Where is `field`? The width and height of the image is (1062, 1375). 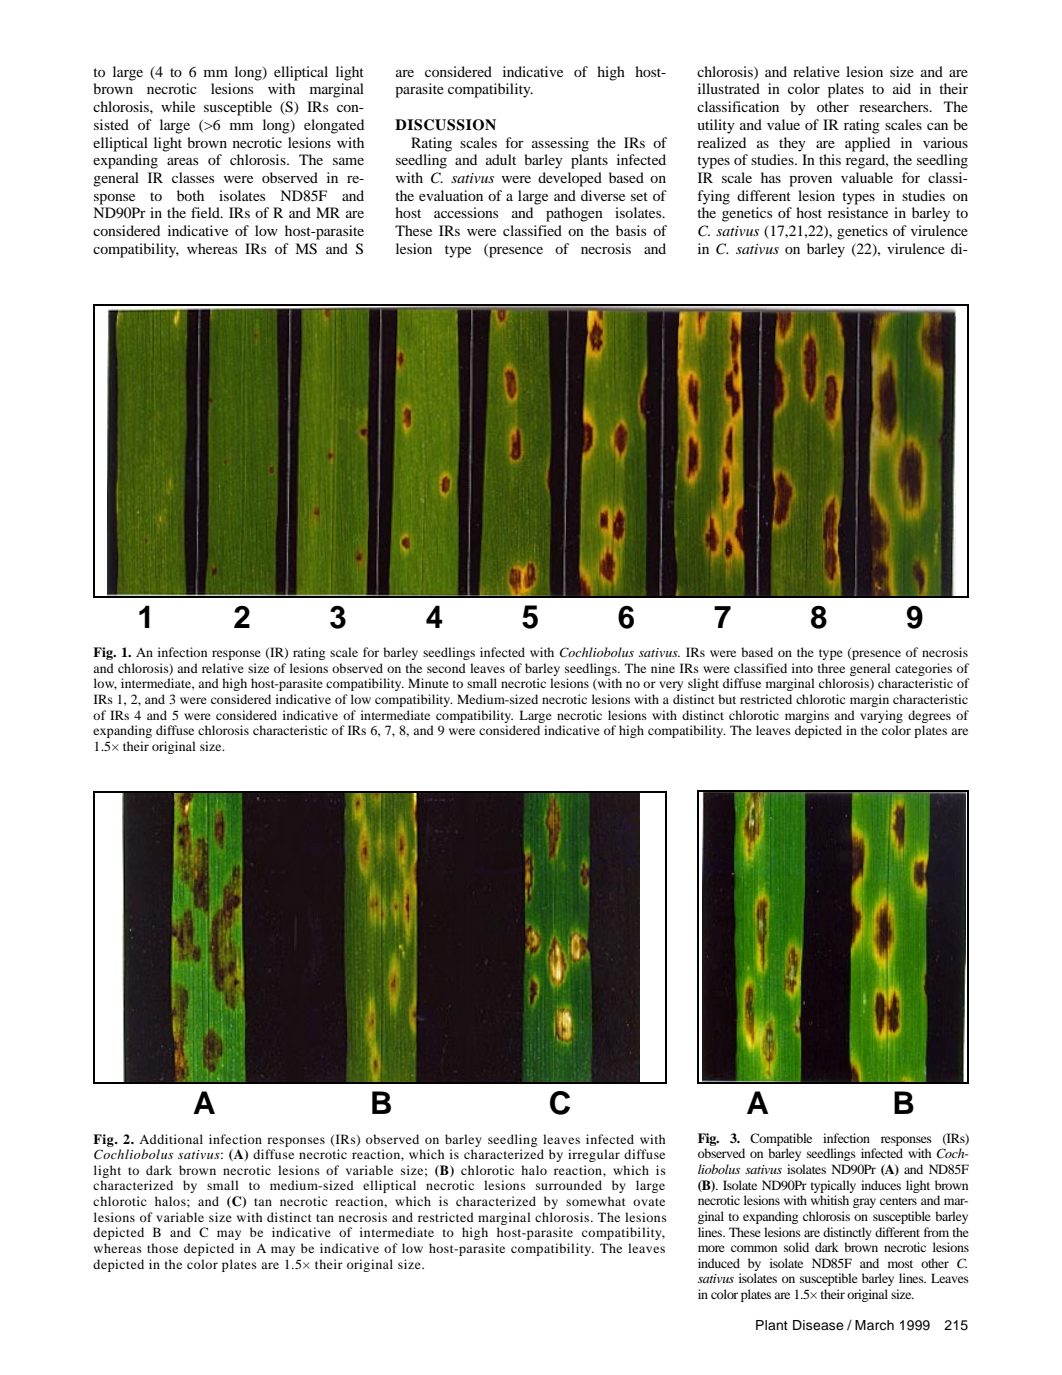 field is located at coordinates (206, 212).
